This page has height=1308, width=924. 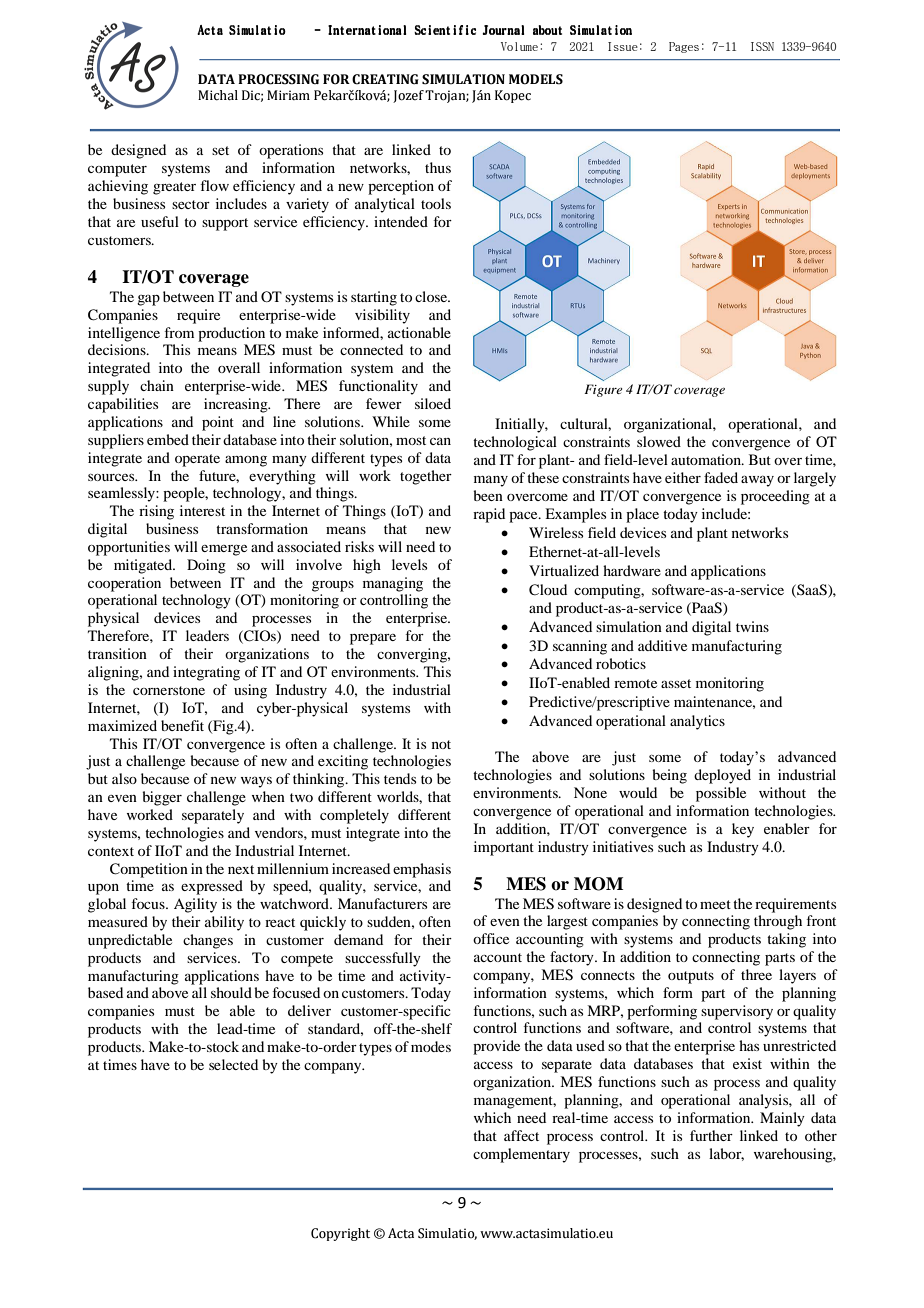 I want to click on Copyright, so click(x=340, y=1234).
